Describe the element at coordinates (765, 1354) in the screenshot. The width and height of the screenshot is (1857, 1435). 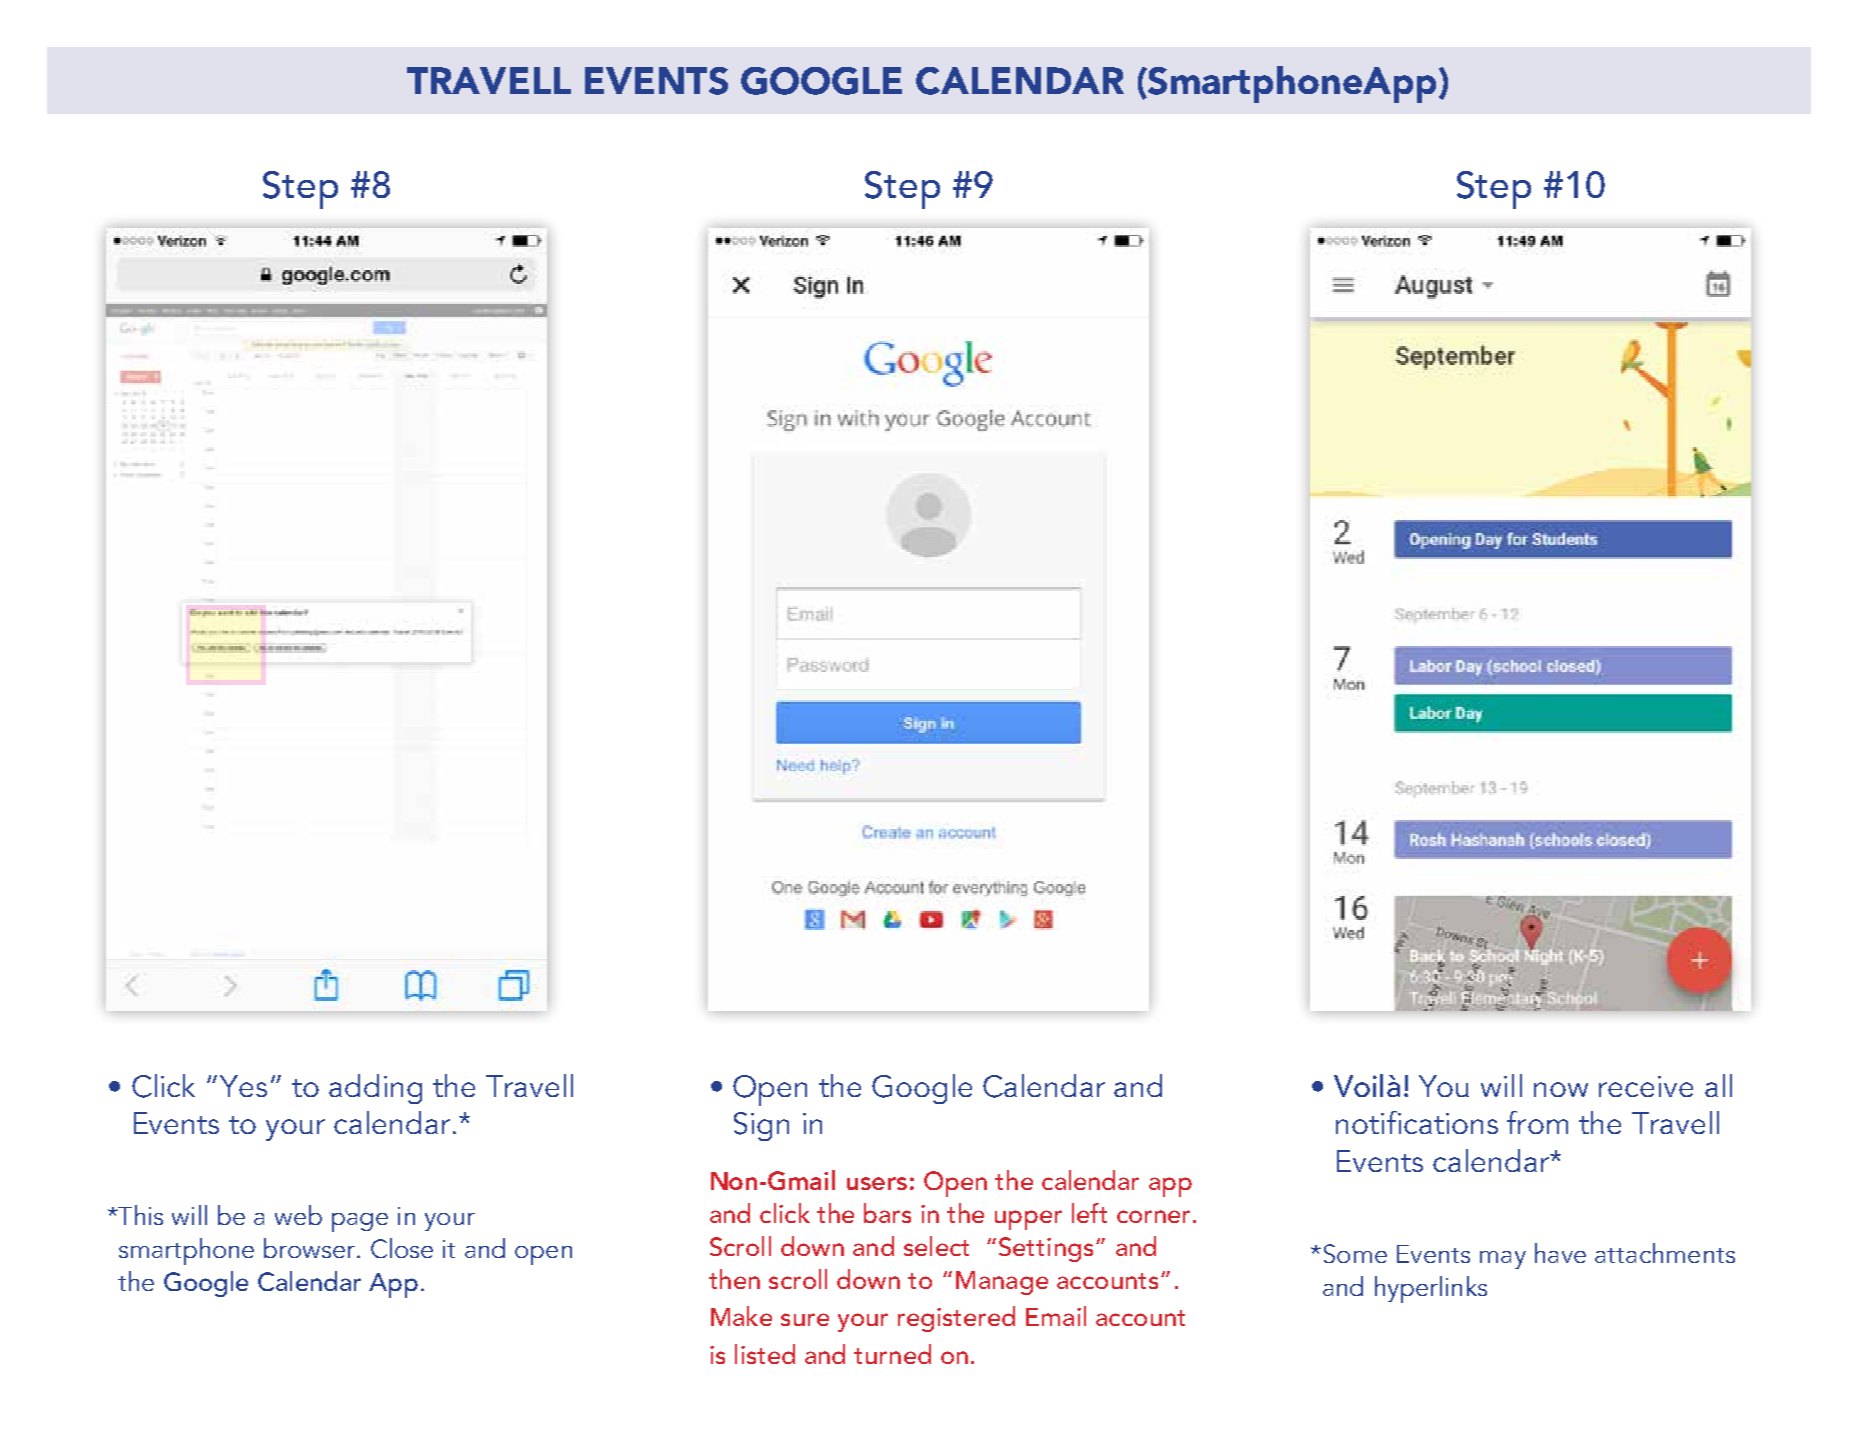
I see `listed` at that location.
